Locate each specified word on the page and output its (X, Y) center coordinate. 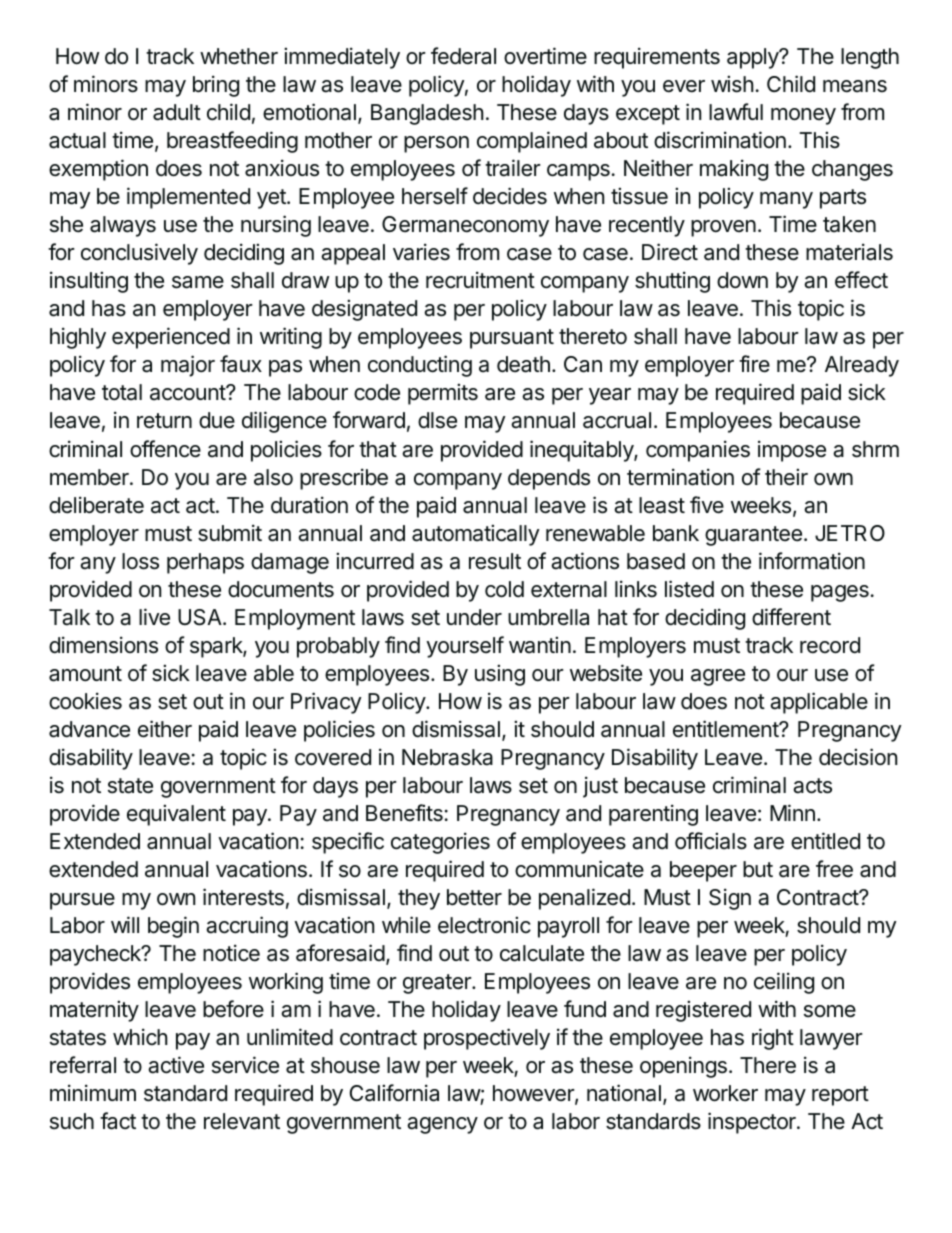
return (164, 421)
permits (443, 394)
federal (463, 56)
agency (442, 1125)
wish (732, 84)
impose (792, 451)
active (176, 1065)
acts (812, 786)
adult (177, 112)
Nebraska (447, 757)
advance (89, 729)
